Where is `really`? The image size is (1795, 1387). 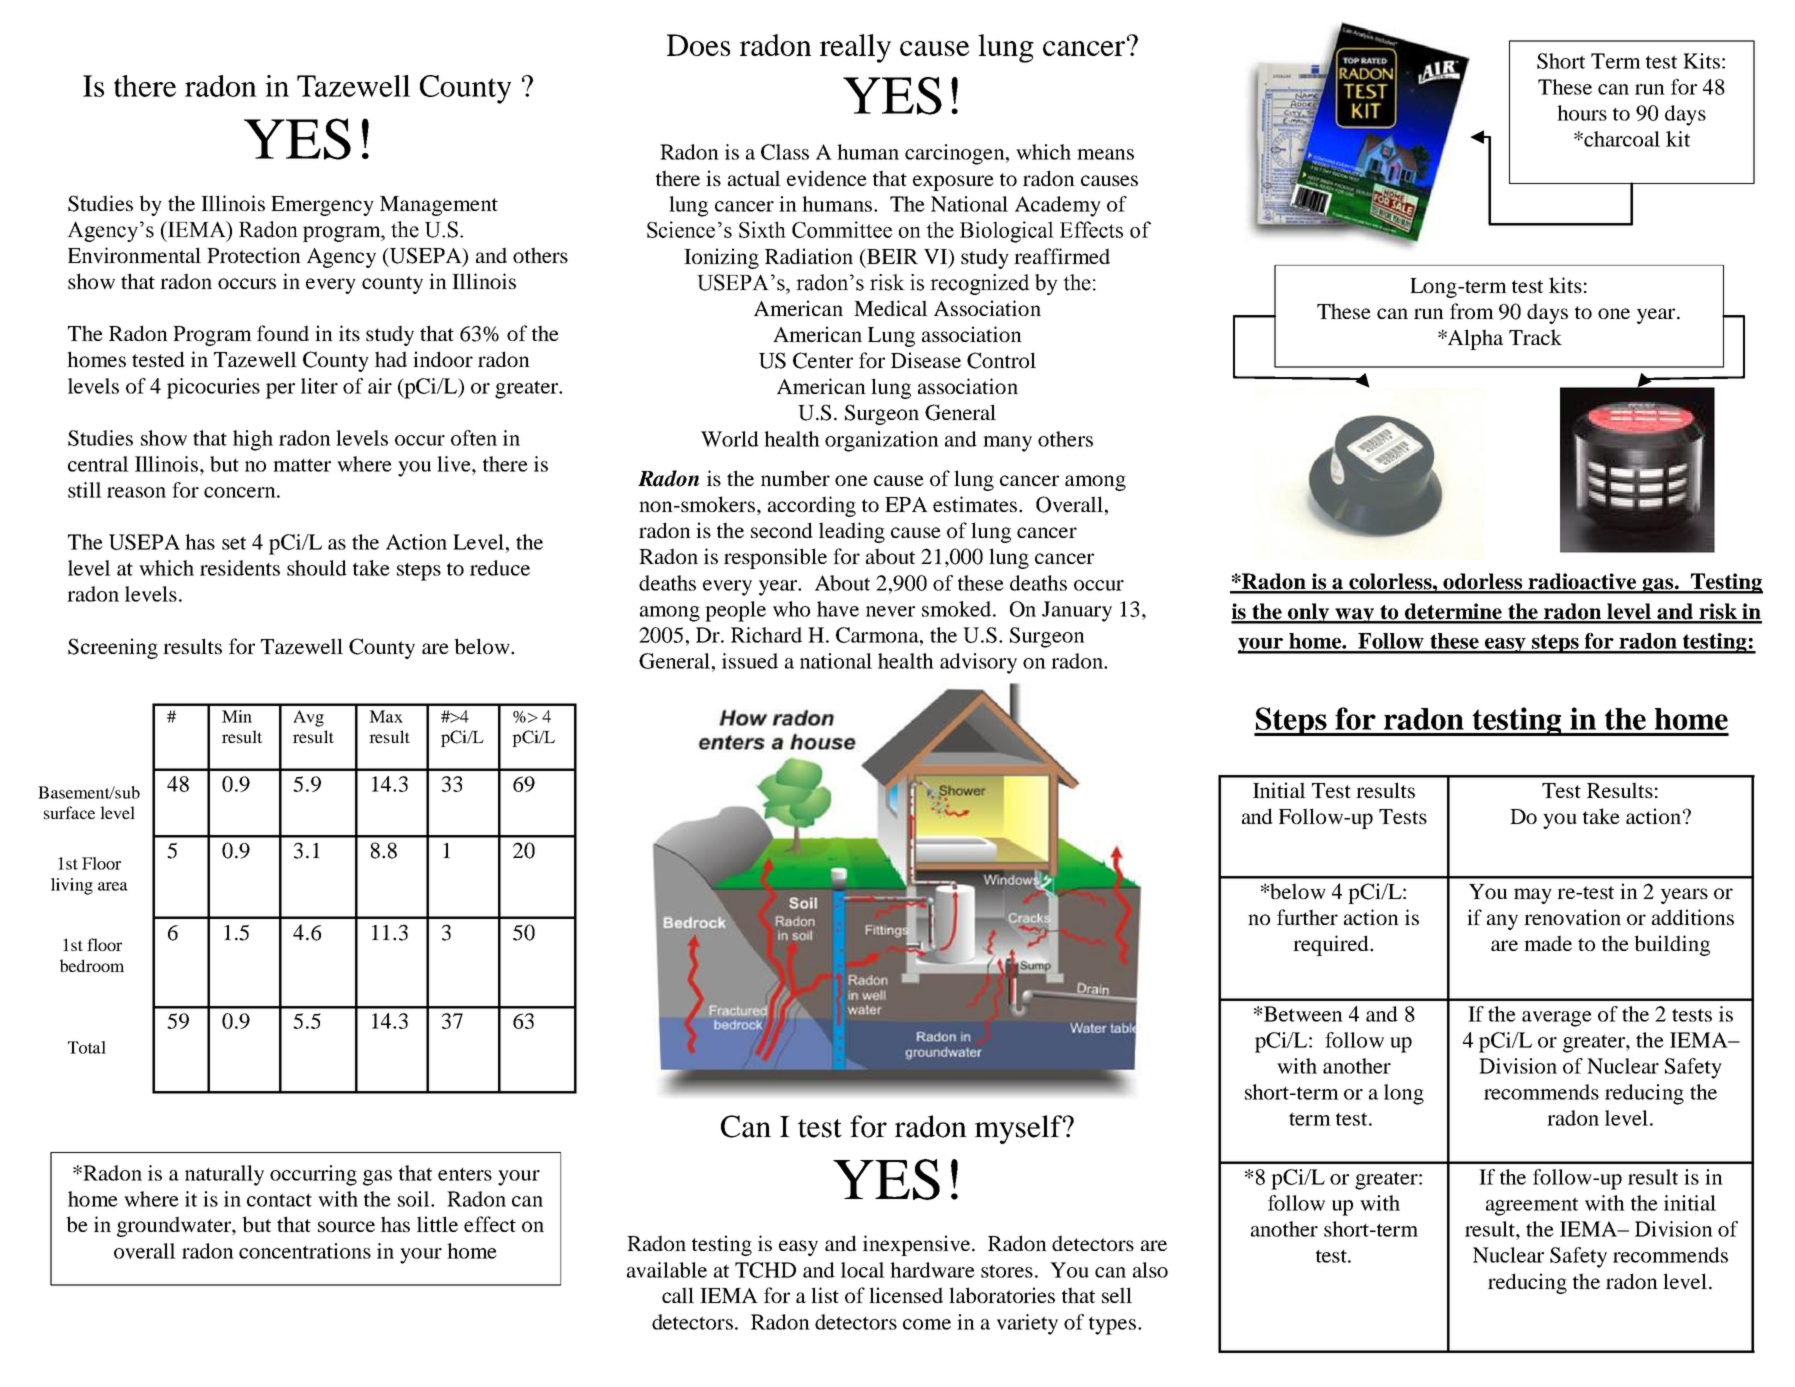
really is located at coordinates (855, 48).
